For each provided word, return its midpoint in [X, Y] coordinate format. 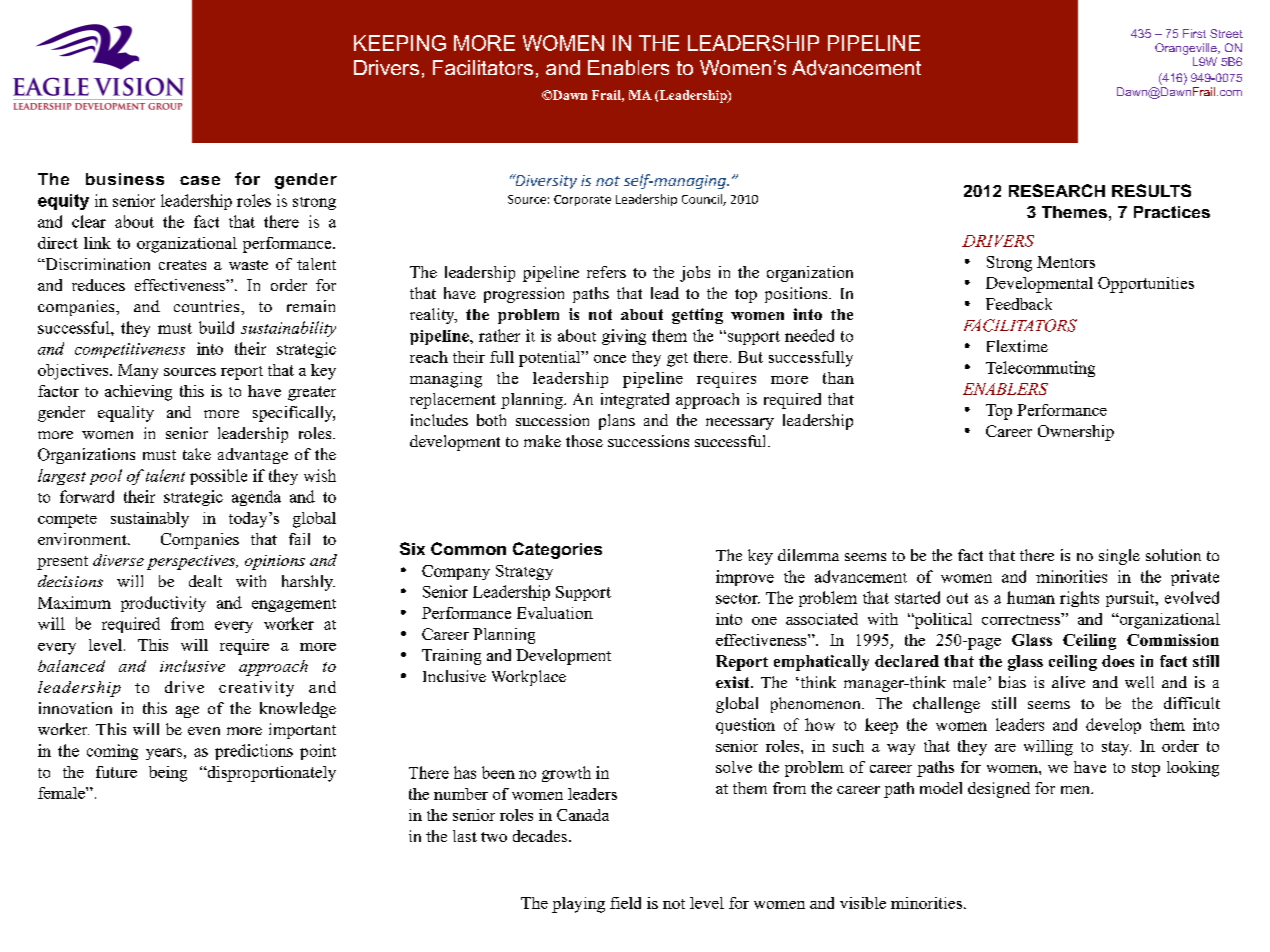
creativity [256, 689]
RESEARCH [1057, 190]
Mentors [1066, 262]
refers [606, 272]
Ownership [1076, 433]
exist [734, 682]
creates [182, 265]
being [168, 774]
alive [1068, 682]
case [200, 180]
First [1194, 33]
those [584, 441]
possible [218, 477]
